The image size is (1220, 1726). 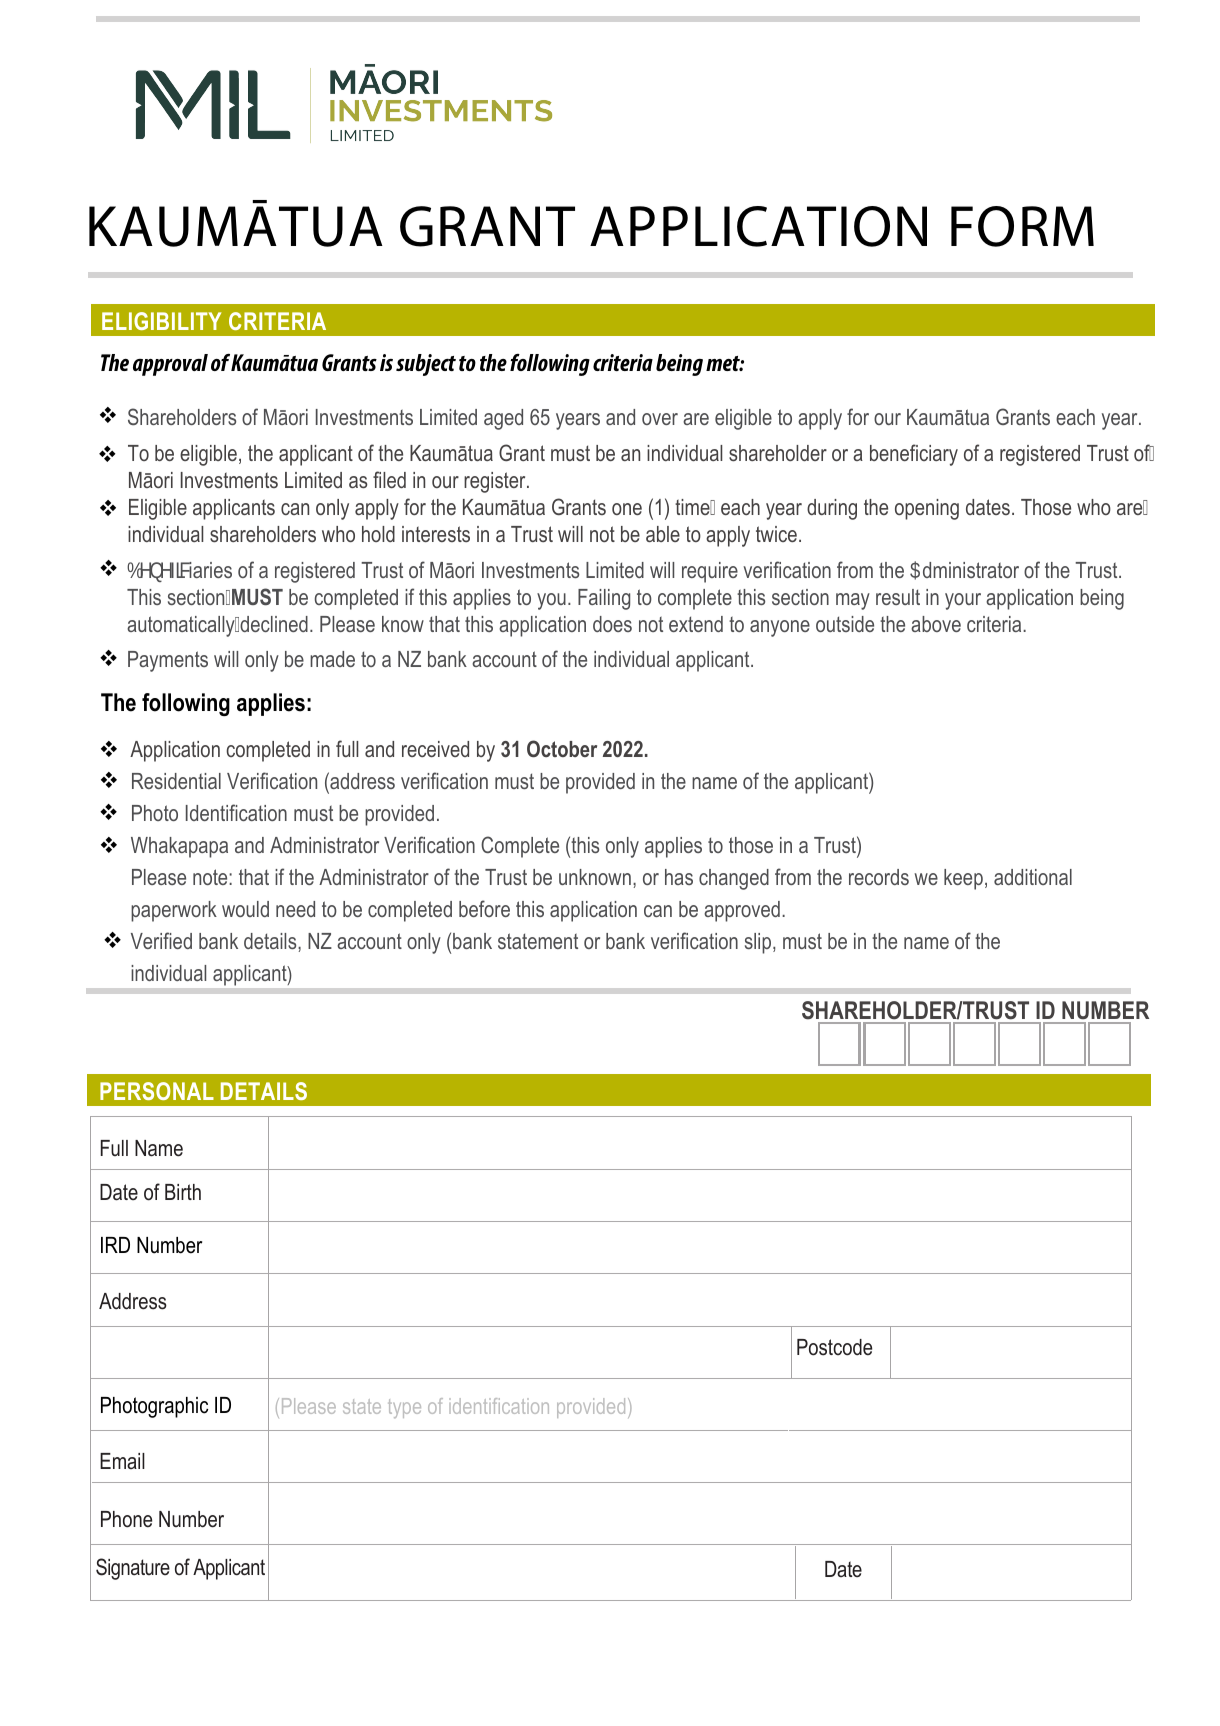 What do you see at coordinates (936, 624) in the page?
I see `above` at bounding box center [936, 624].
